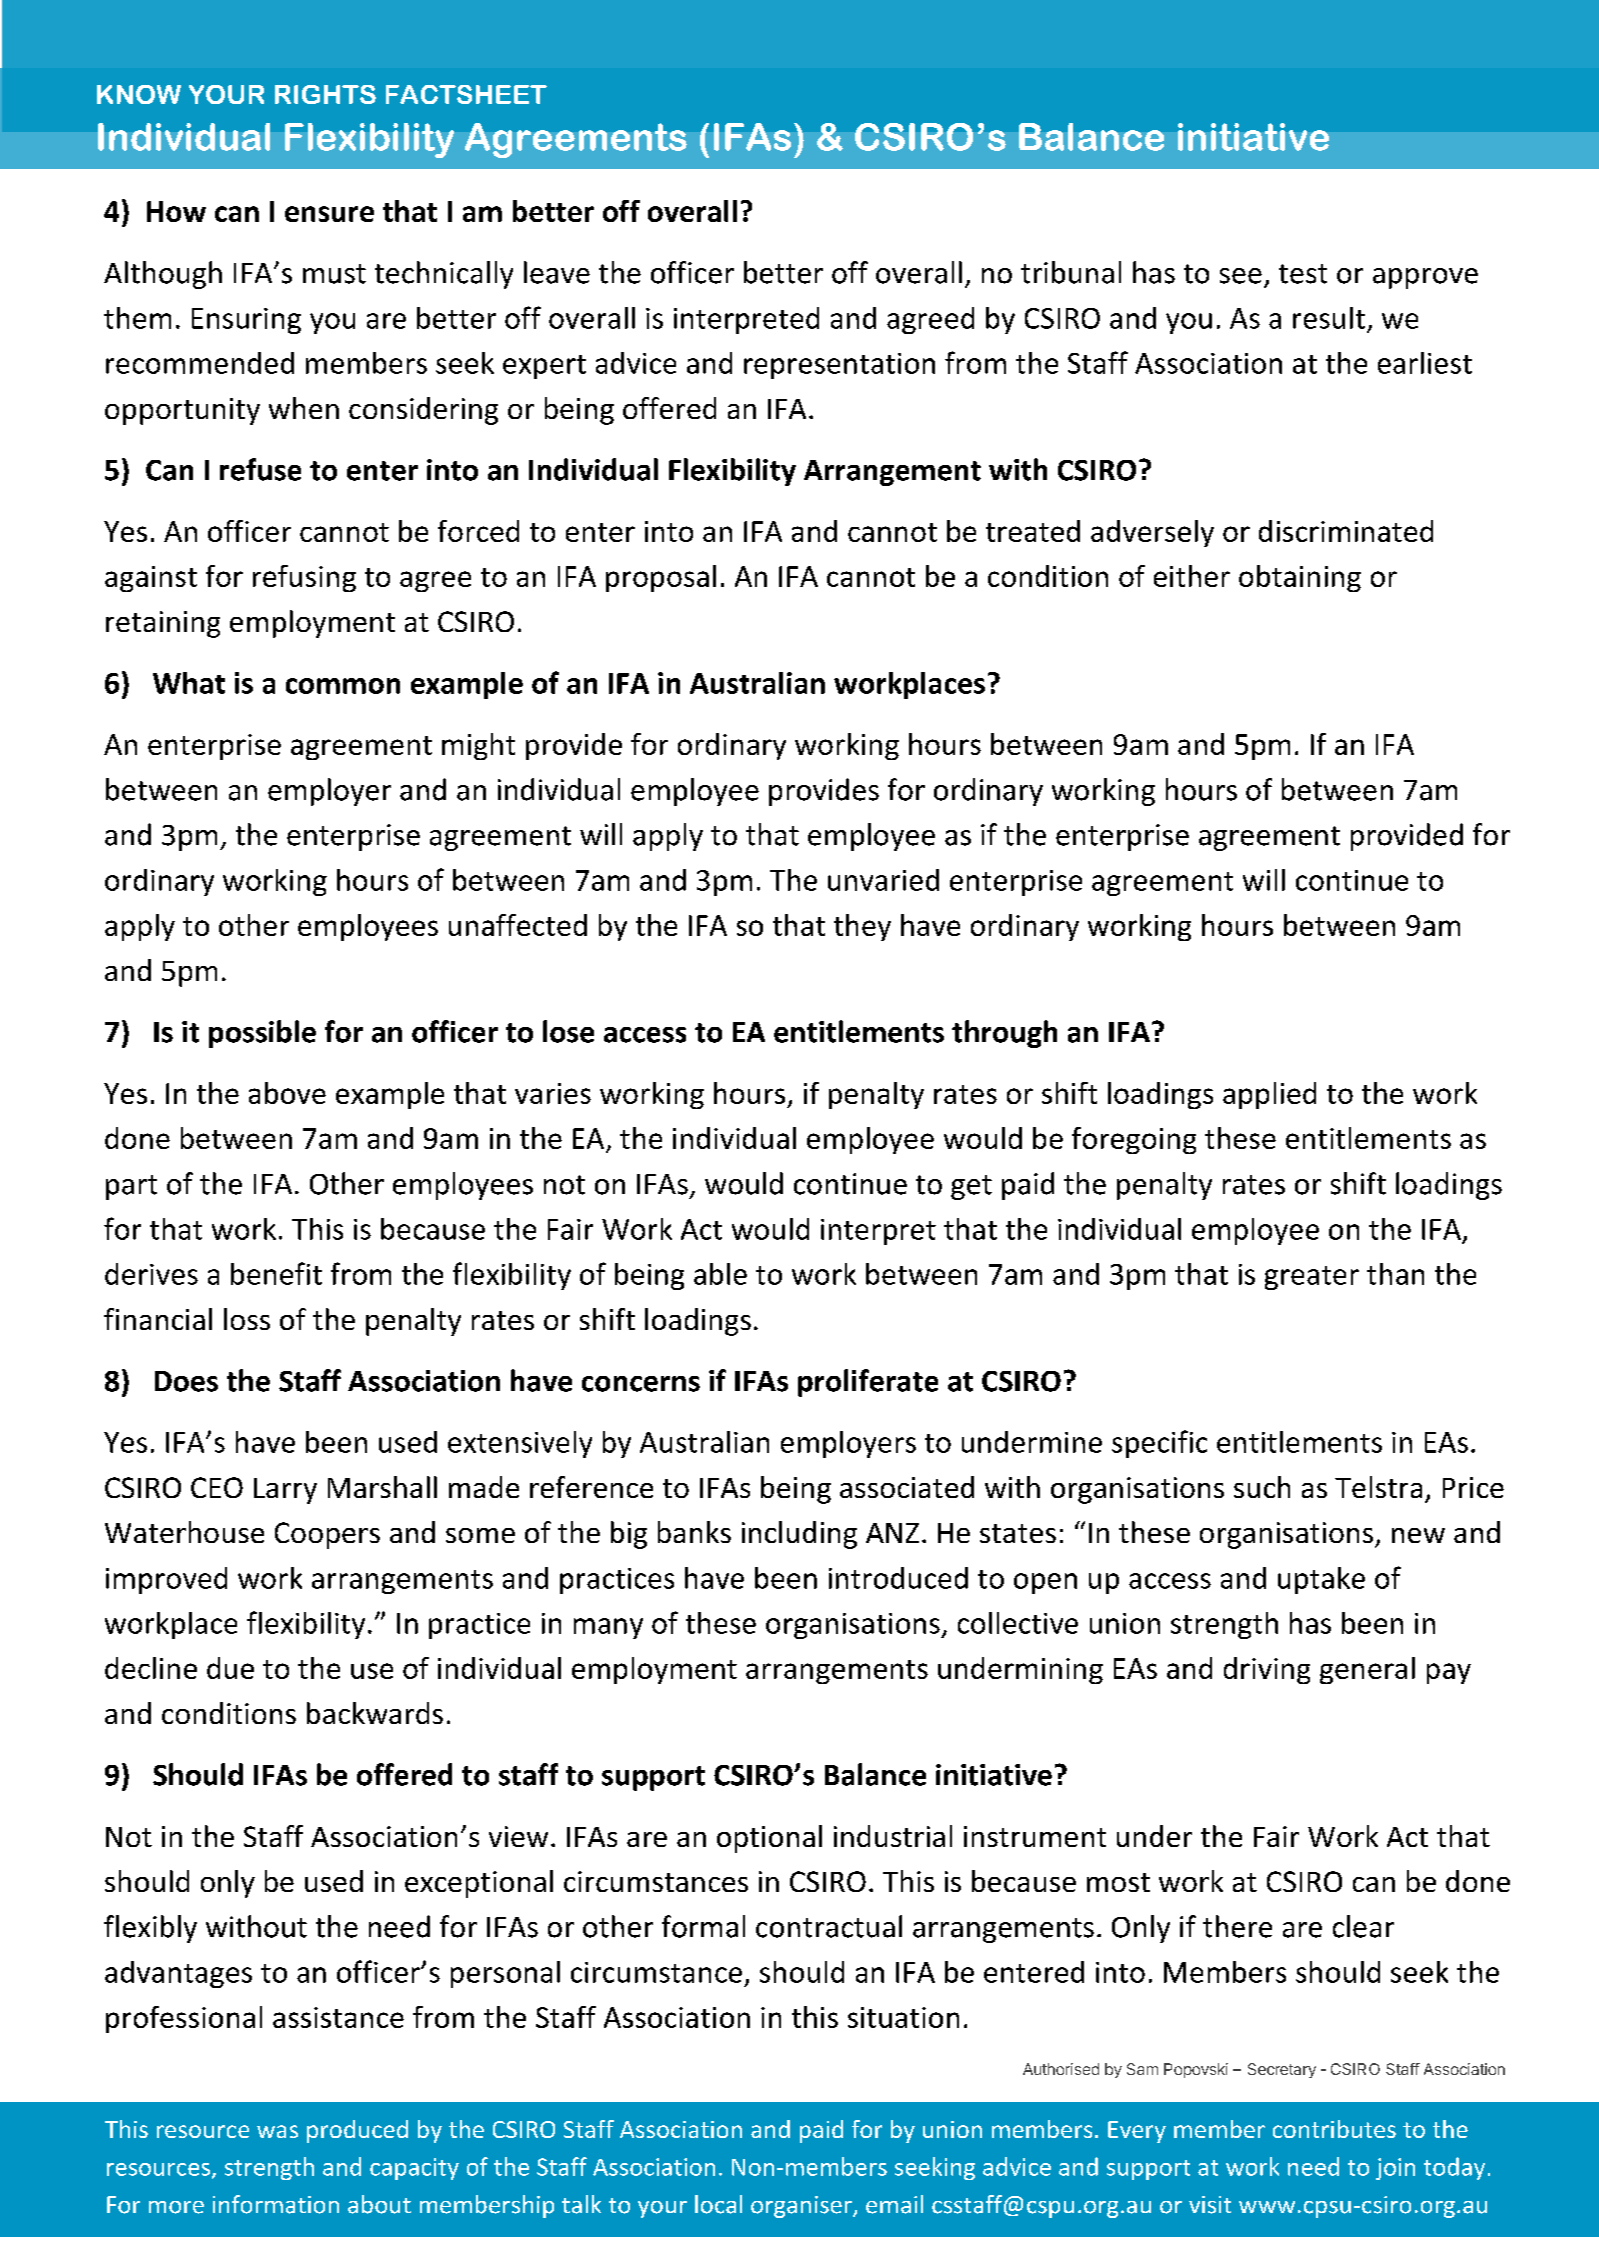 The image size is (1599, 2261). What do you see at coordinates (839, 366) in the screenshot?
I see `representation` at bounding box center [839, 366].
